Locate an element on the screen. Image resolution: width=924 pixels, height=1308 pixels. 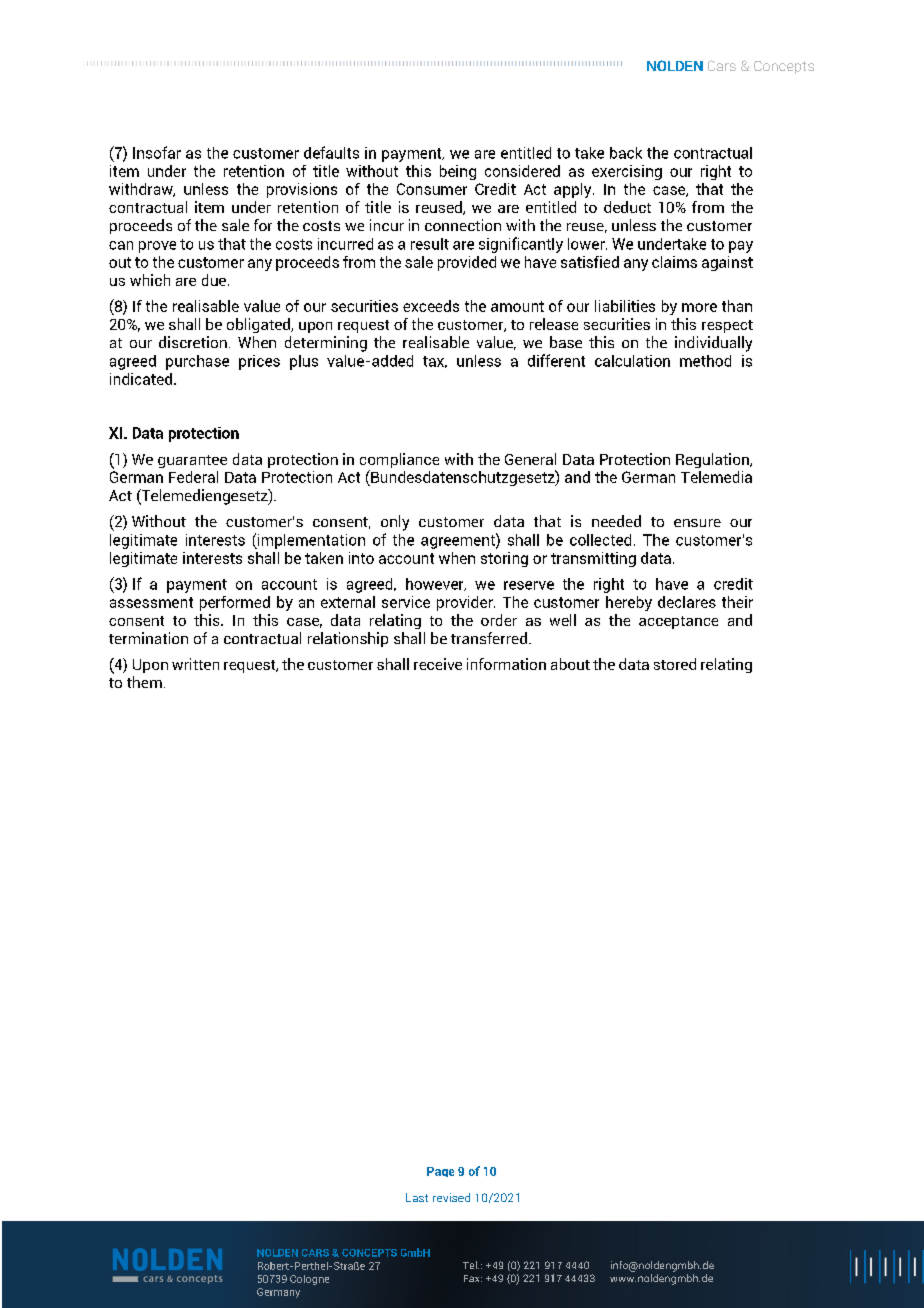
Consumer is located at coordinates (432, 189).
